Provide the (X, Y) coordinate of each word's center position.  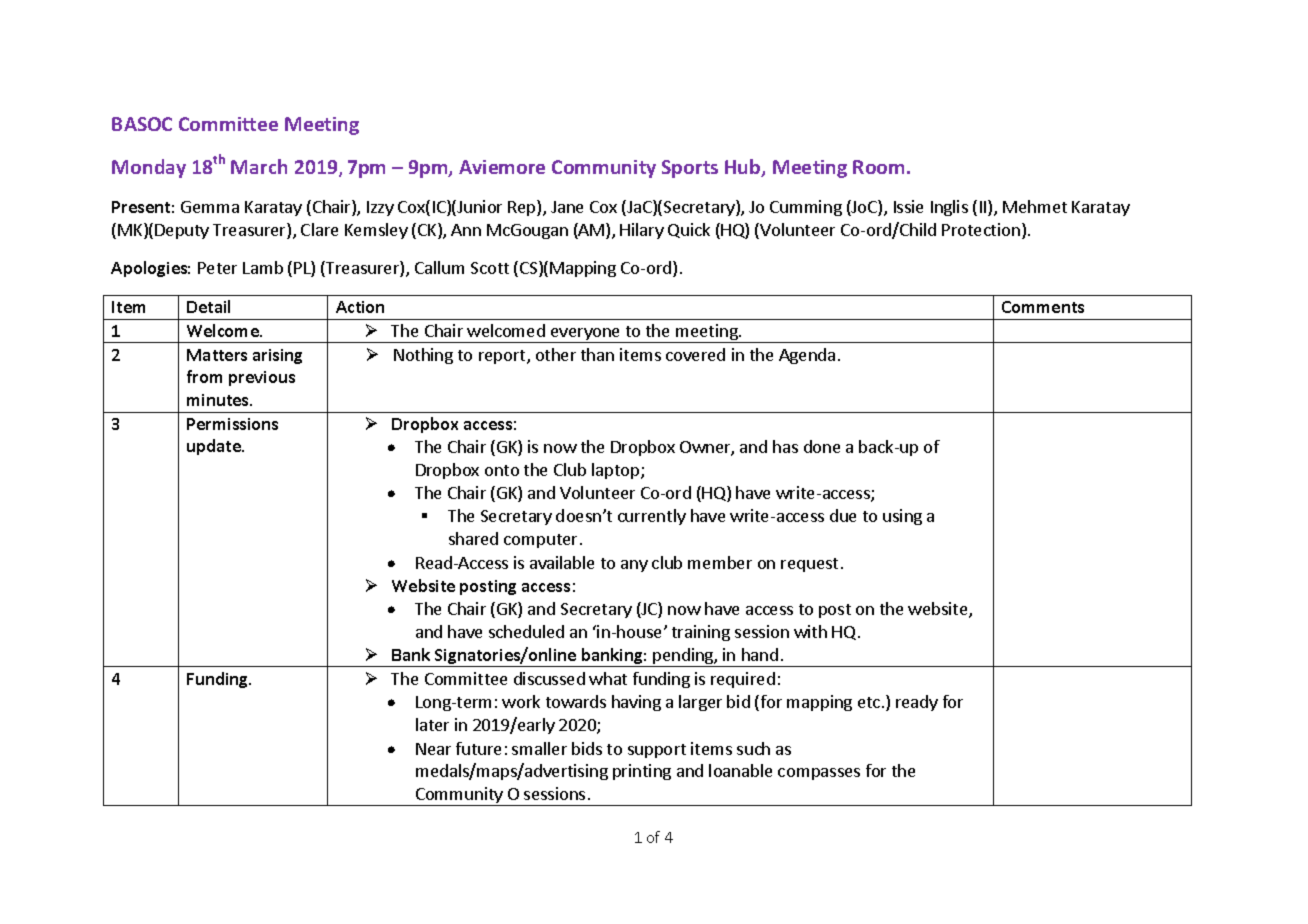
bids (587, 748)
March (259, 166)
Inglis (949, 208)
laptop (617, 471)
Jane (567, 207)
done (822, 446)
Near (433, 749)
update (215, 447)
